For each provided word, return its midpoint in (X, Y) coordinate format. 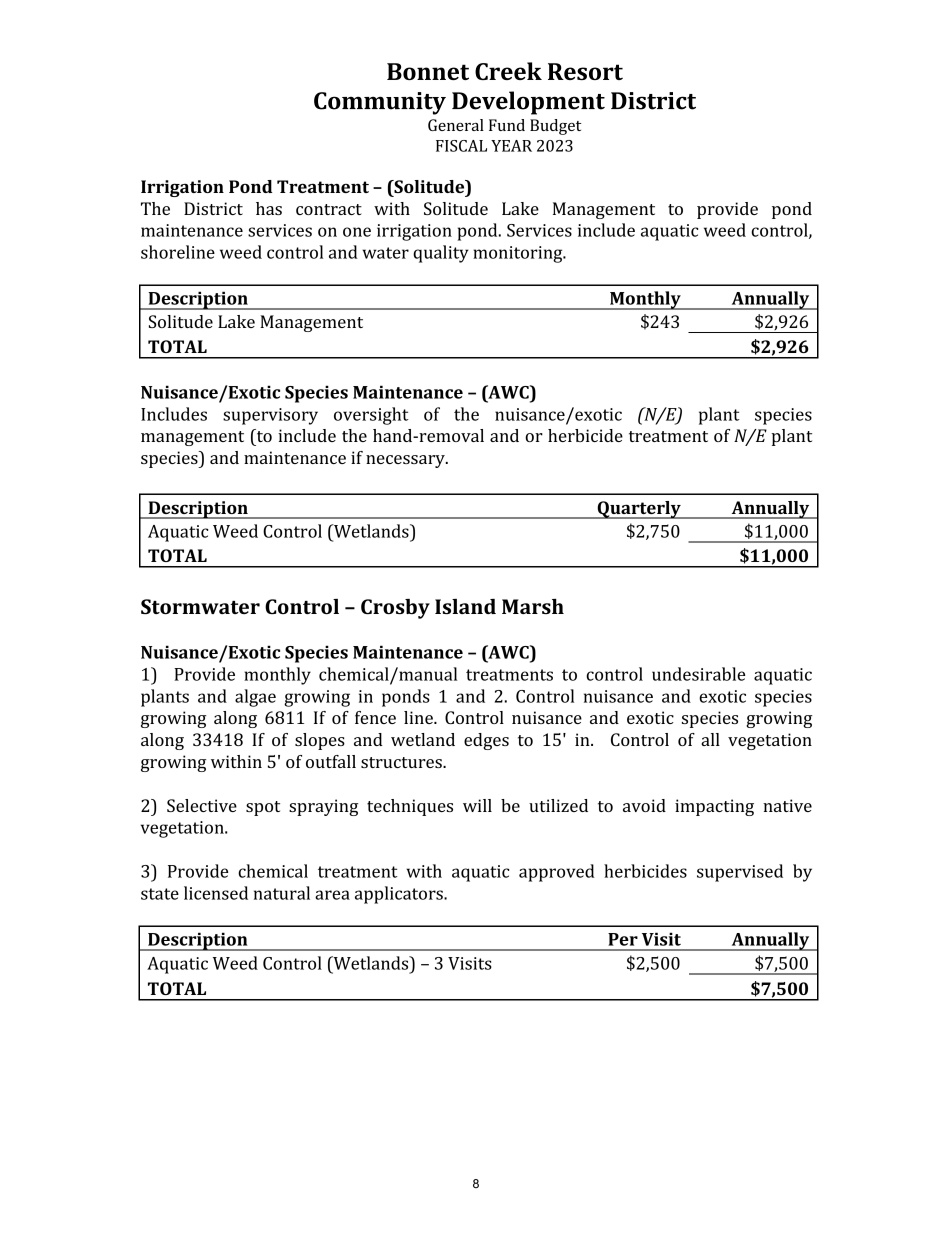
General (456, 125)
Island (465, 606)
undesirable (698, 674)
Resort (585, 71)
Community (380, 103)
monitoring (519, 254)
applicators (400, 895)
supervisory (270, 416)
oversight (371, 416)
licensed (216, 893)
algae (255, 698)
